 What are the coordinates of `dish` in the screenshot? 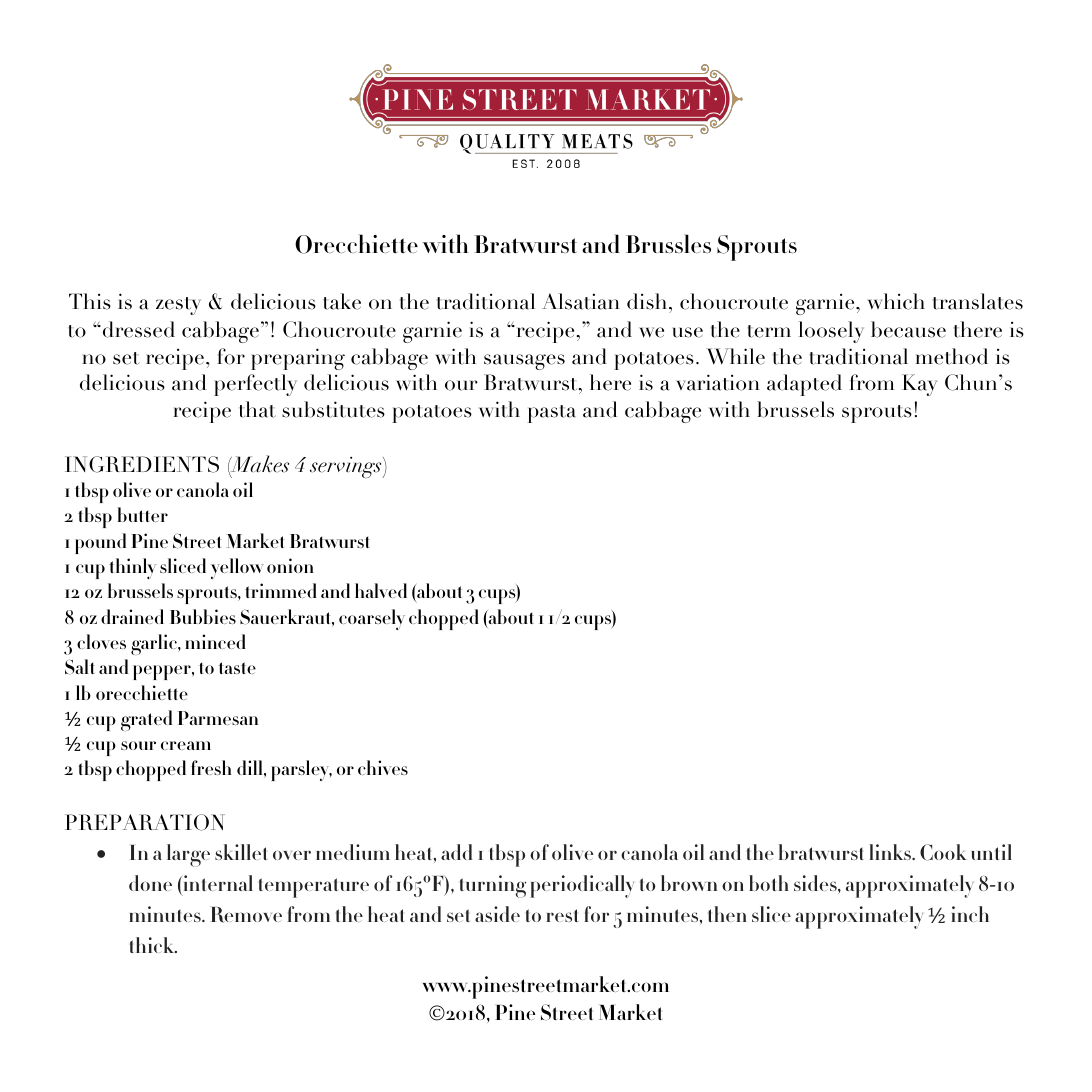 It's located at (648, 301).
